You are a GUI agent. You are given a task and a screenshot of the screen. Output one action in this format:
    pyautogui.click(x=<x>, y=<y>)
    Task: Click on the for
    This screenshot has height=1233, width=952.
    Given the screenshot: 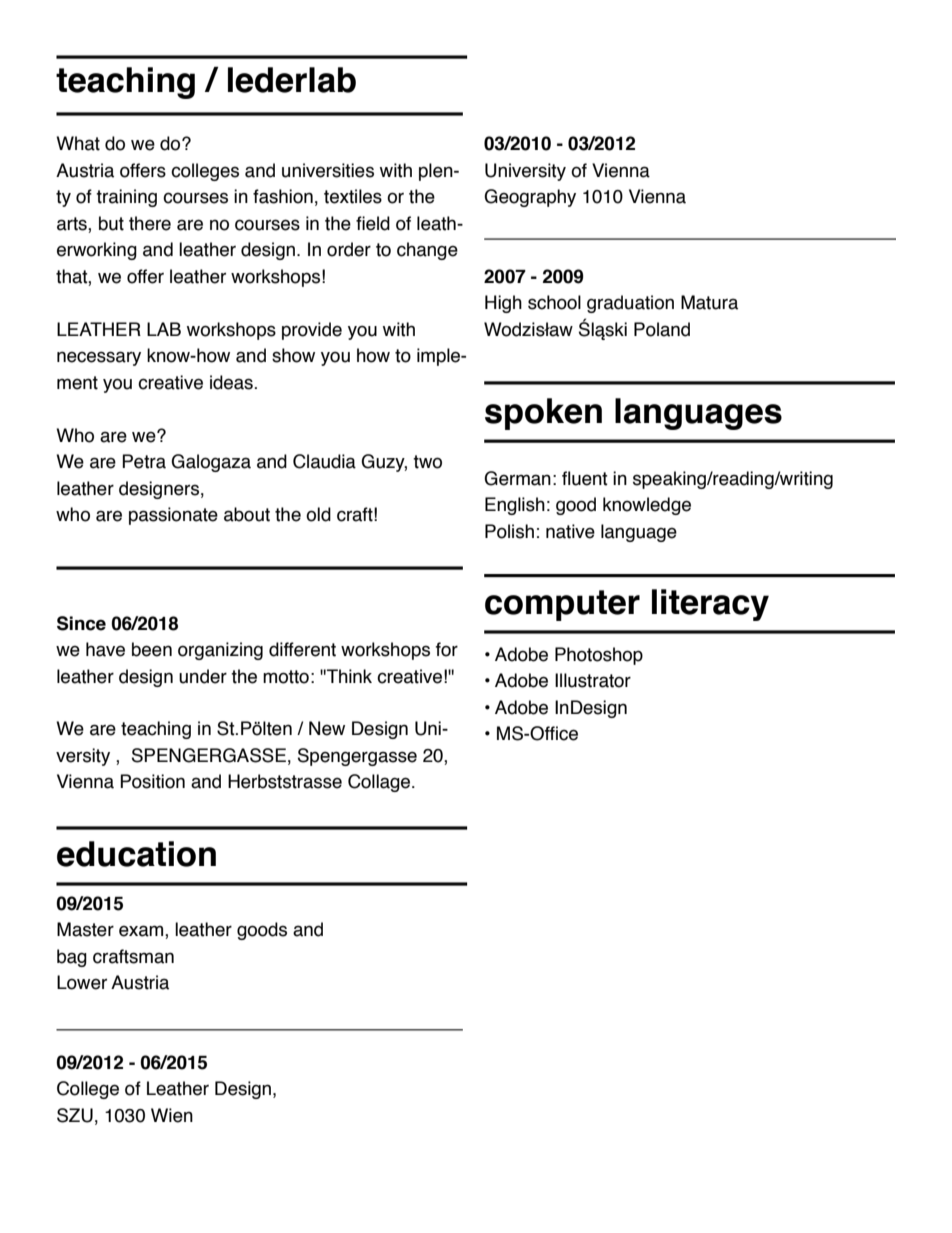 What is the action you would take?
    pyautogui.click(x=447, y=649)
